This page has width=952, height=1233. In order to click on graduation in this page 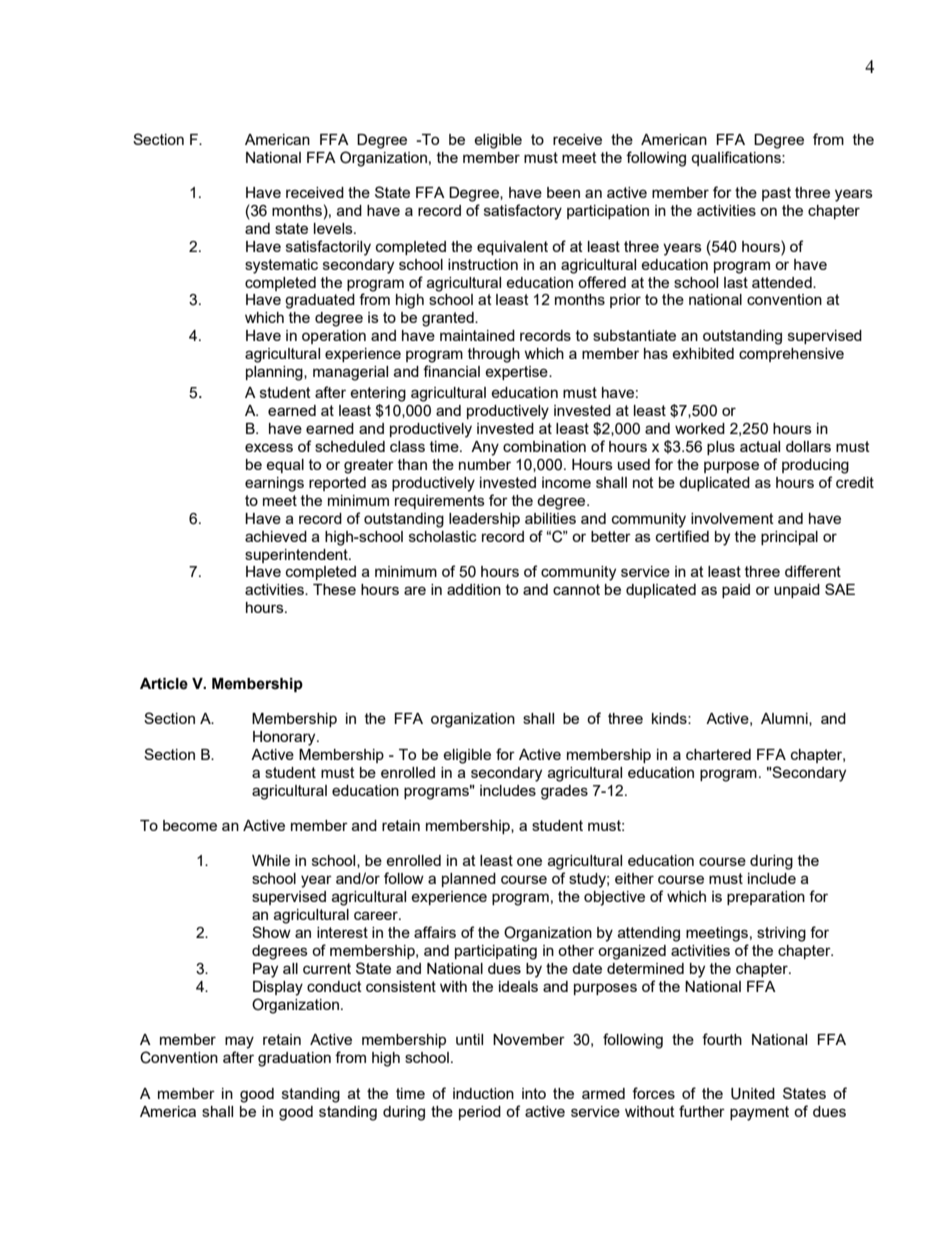, I will do `click(294, 1059)`.
